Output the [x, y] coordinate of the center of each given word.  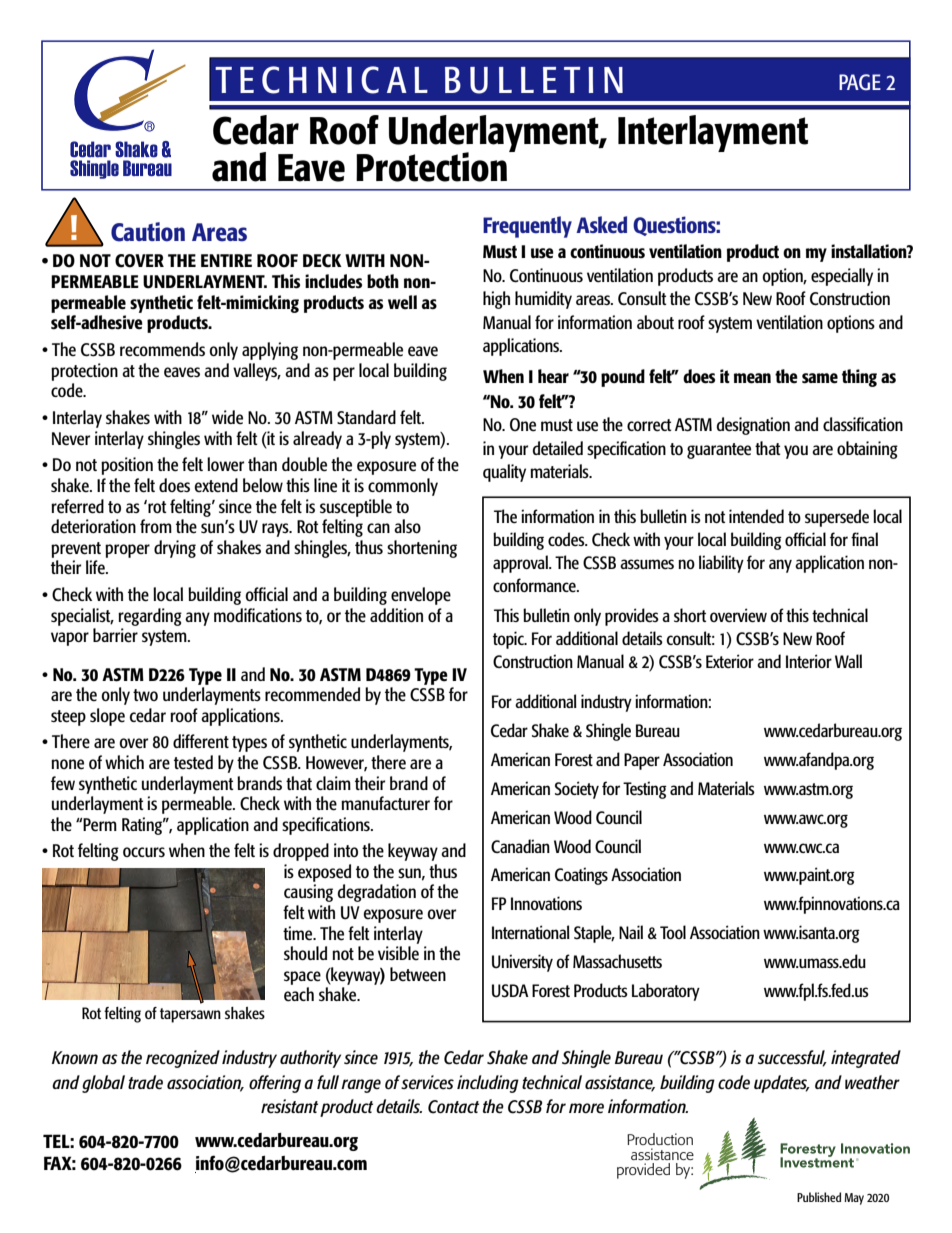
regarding [150, 617]
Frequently [527, 227]
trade [145, 1082]
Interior [809, 661]
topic [509, 640]
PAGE [860, 82]
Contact [453, 1107]
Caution [148, 232]
